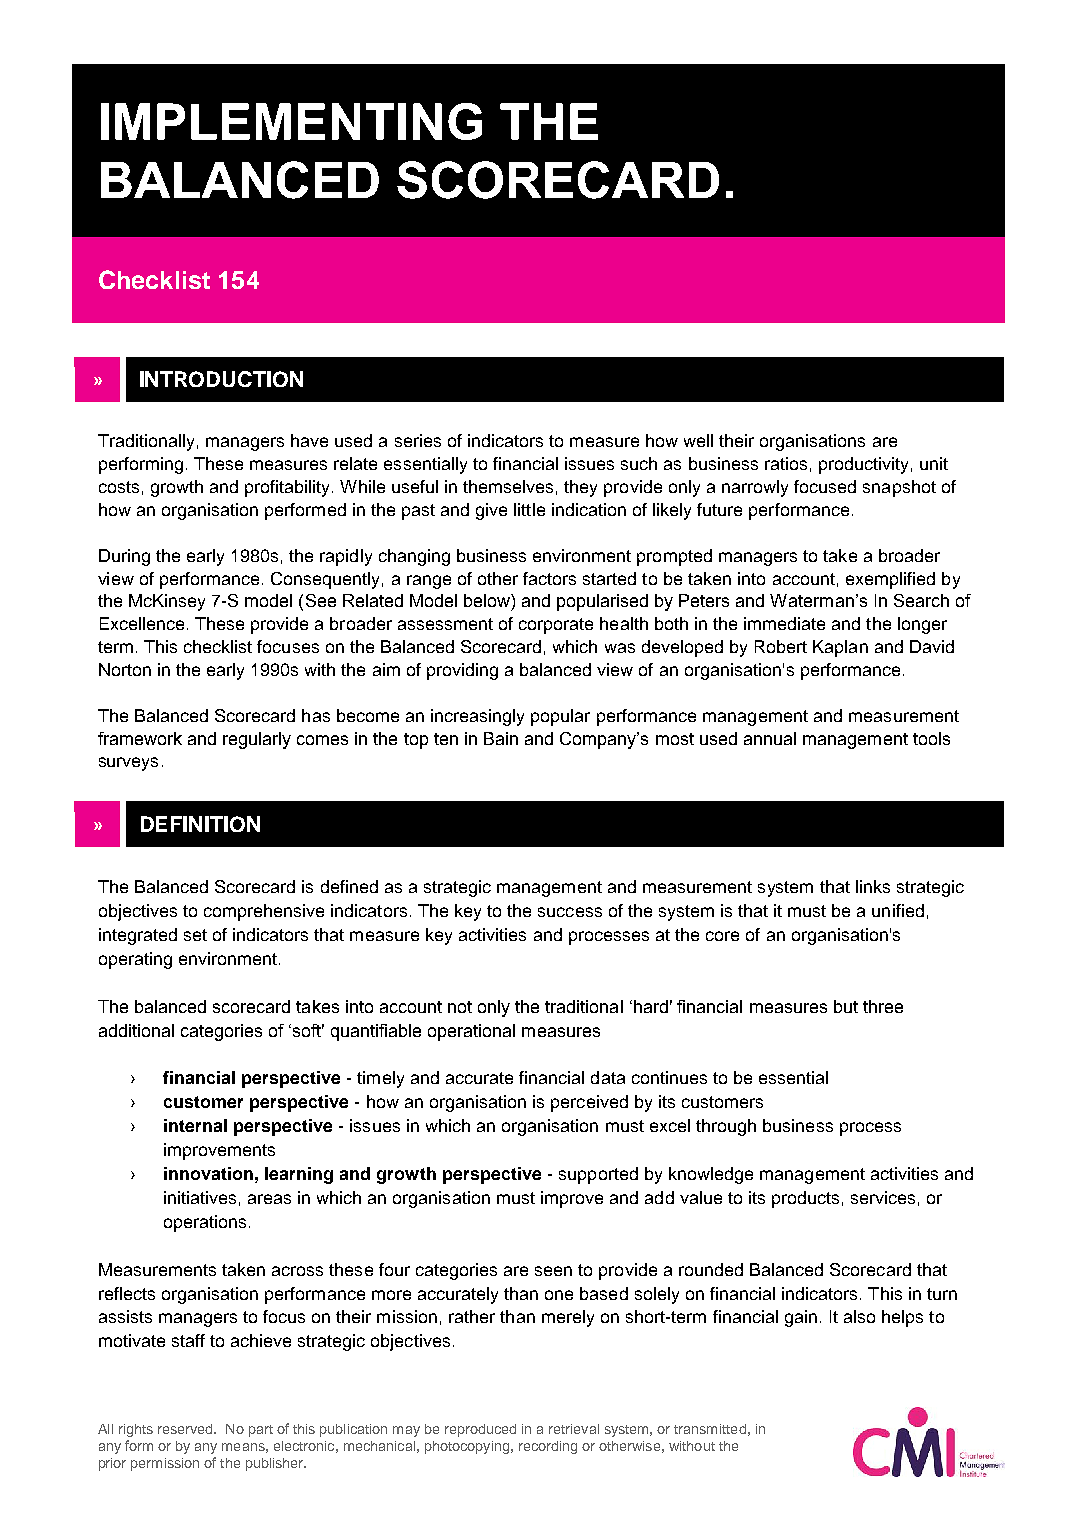 This screenshot has width=1076, height=1521. Describe the element at coordinates (289, 488) in the screenshot. I see `profitability` at that location.
